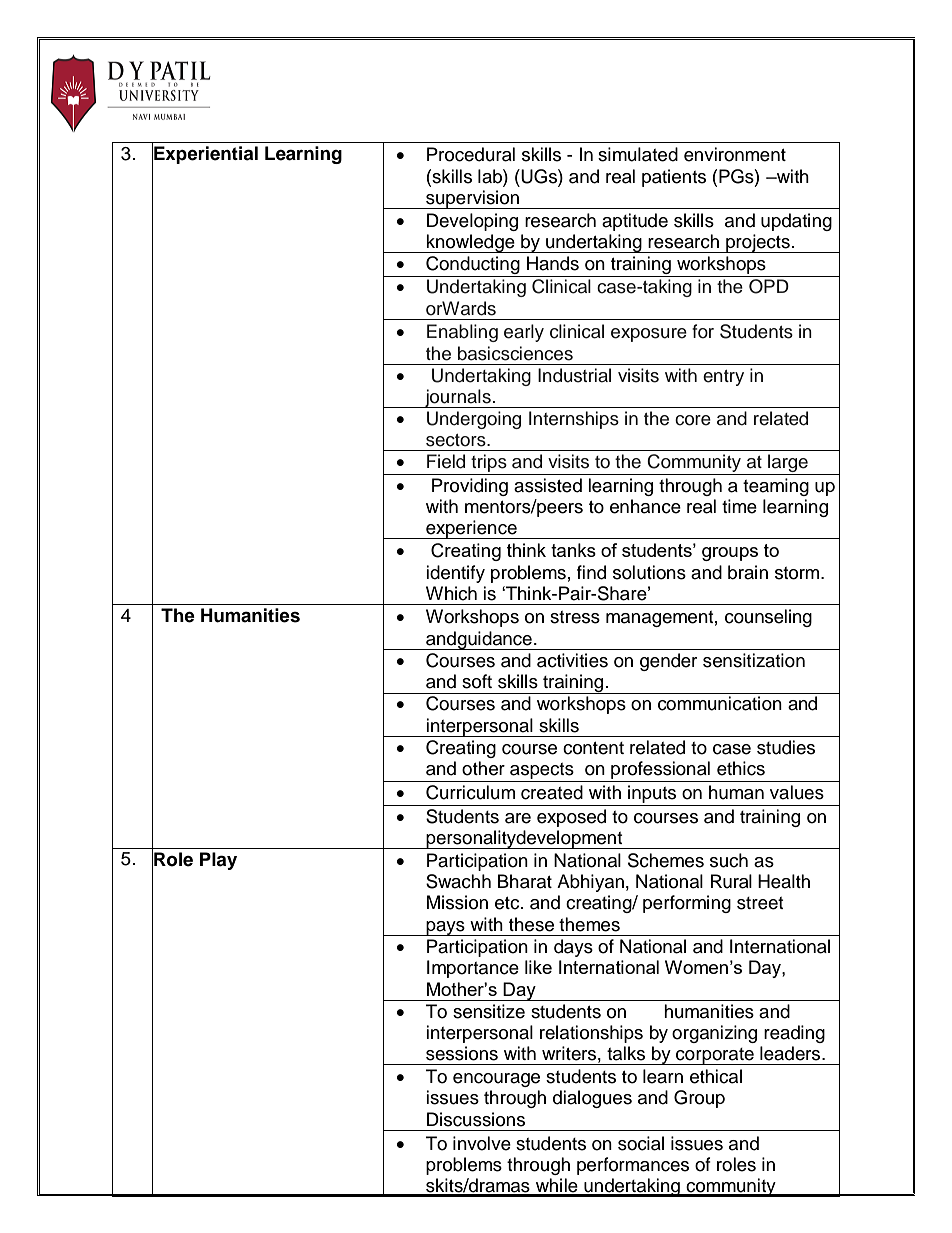 This screenshot has width=952, height=1233. What do you see at coordinates (471, 529) in the screenshot?
I see `experience` at bounding box center [471, 529].
